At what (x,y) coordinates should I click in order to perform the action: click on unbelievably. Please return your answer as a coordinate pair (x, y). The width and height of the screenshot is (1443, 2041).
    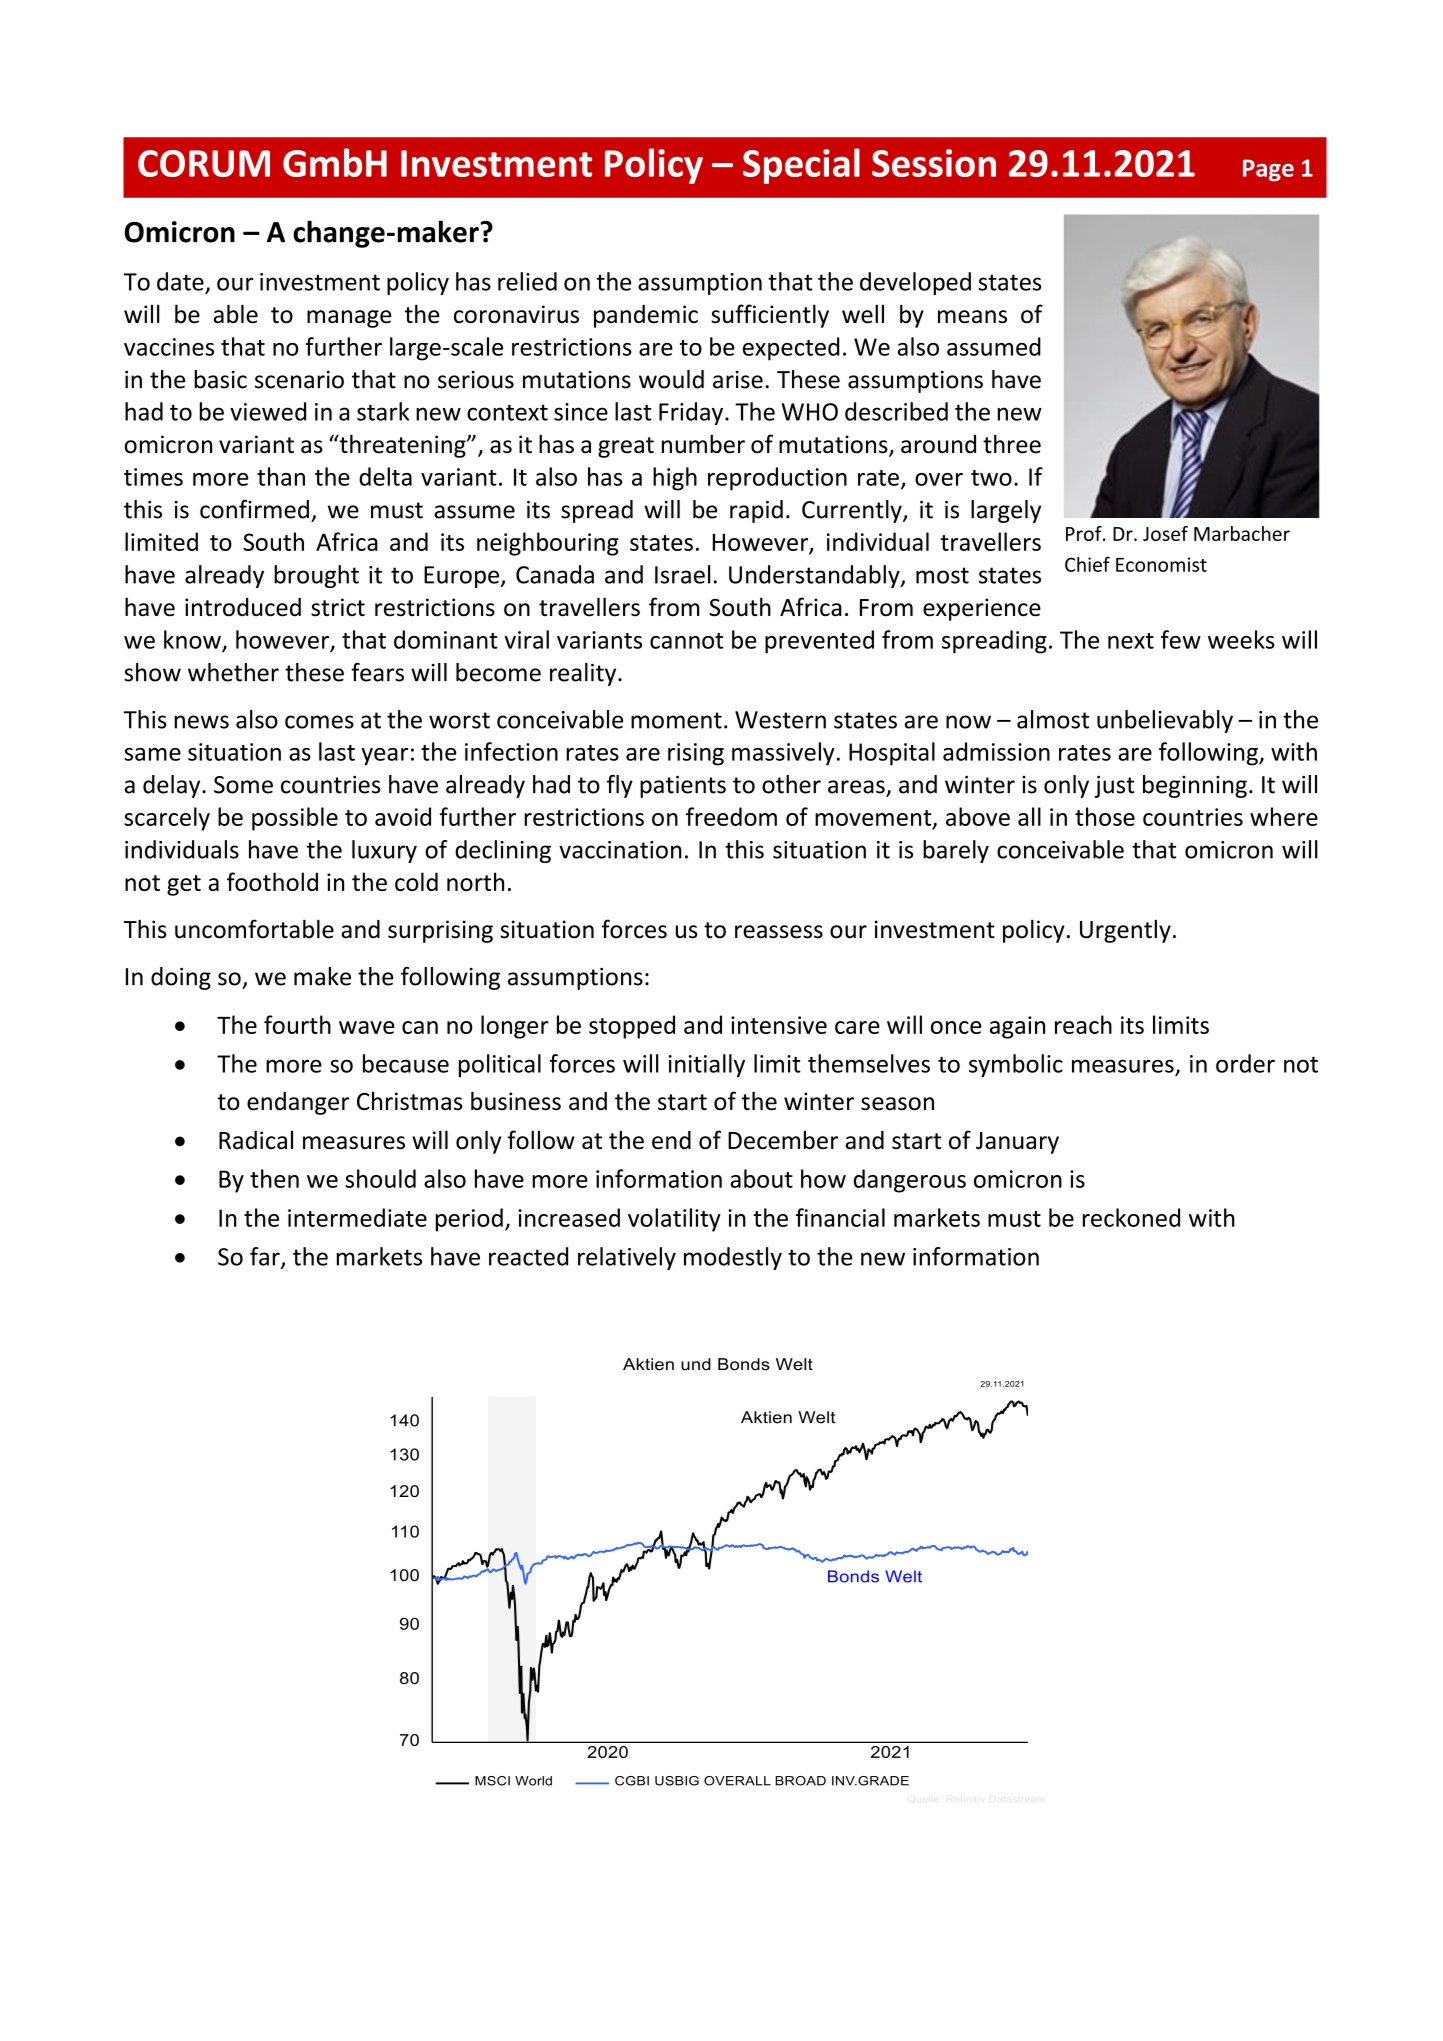
    Looking at the image, I should click on (1165, 721).
